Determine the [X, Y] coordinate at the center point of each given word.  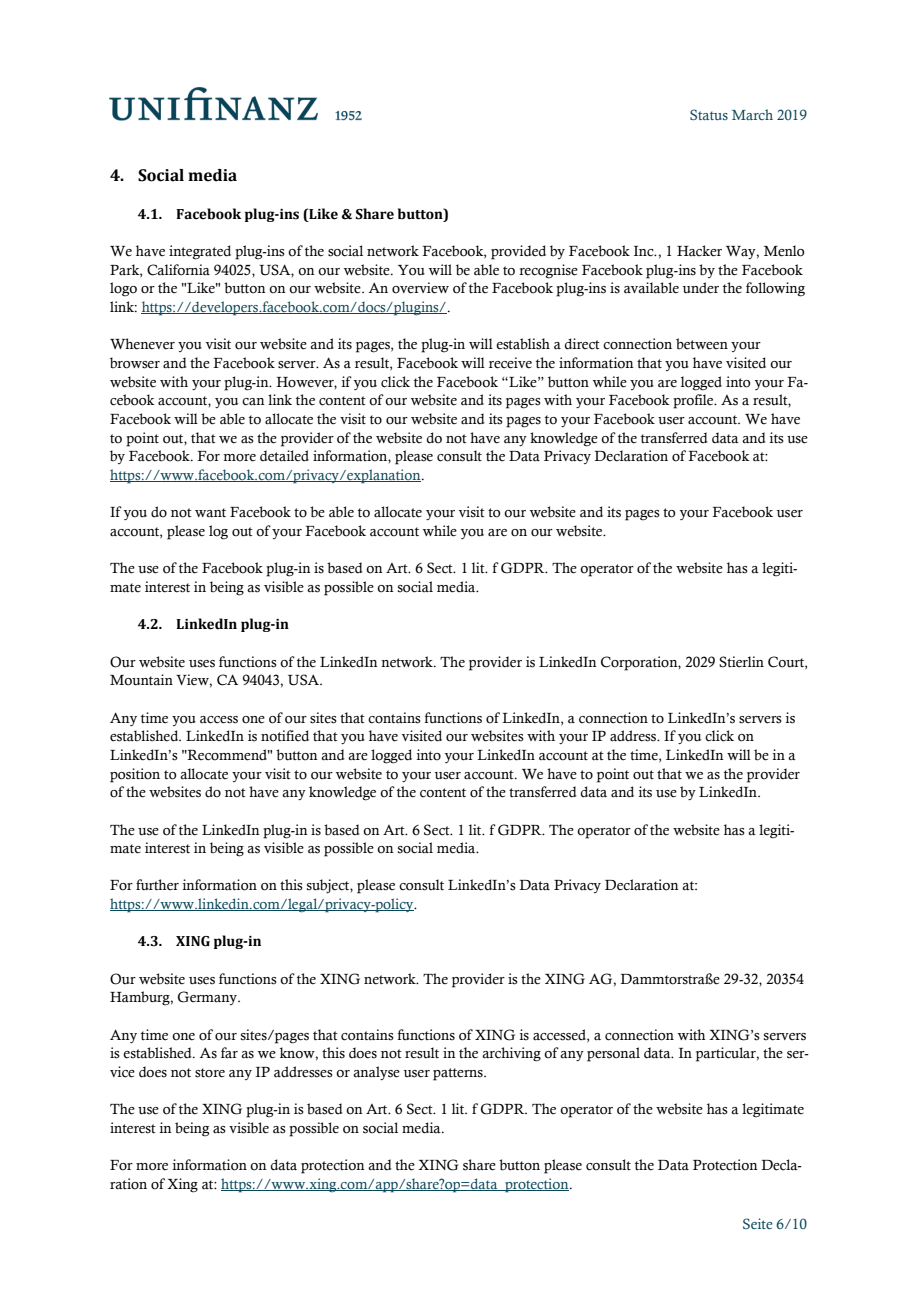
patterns [459, 1074]
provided [518, 252]
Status [709, 114]
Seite [758, 1223]
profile [694, 401]
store [210, 1073]
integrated [200, 252]
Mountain [141, 680]
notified [285, 736]
